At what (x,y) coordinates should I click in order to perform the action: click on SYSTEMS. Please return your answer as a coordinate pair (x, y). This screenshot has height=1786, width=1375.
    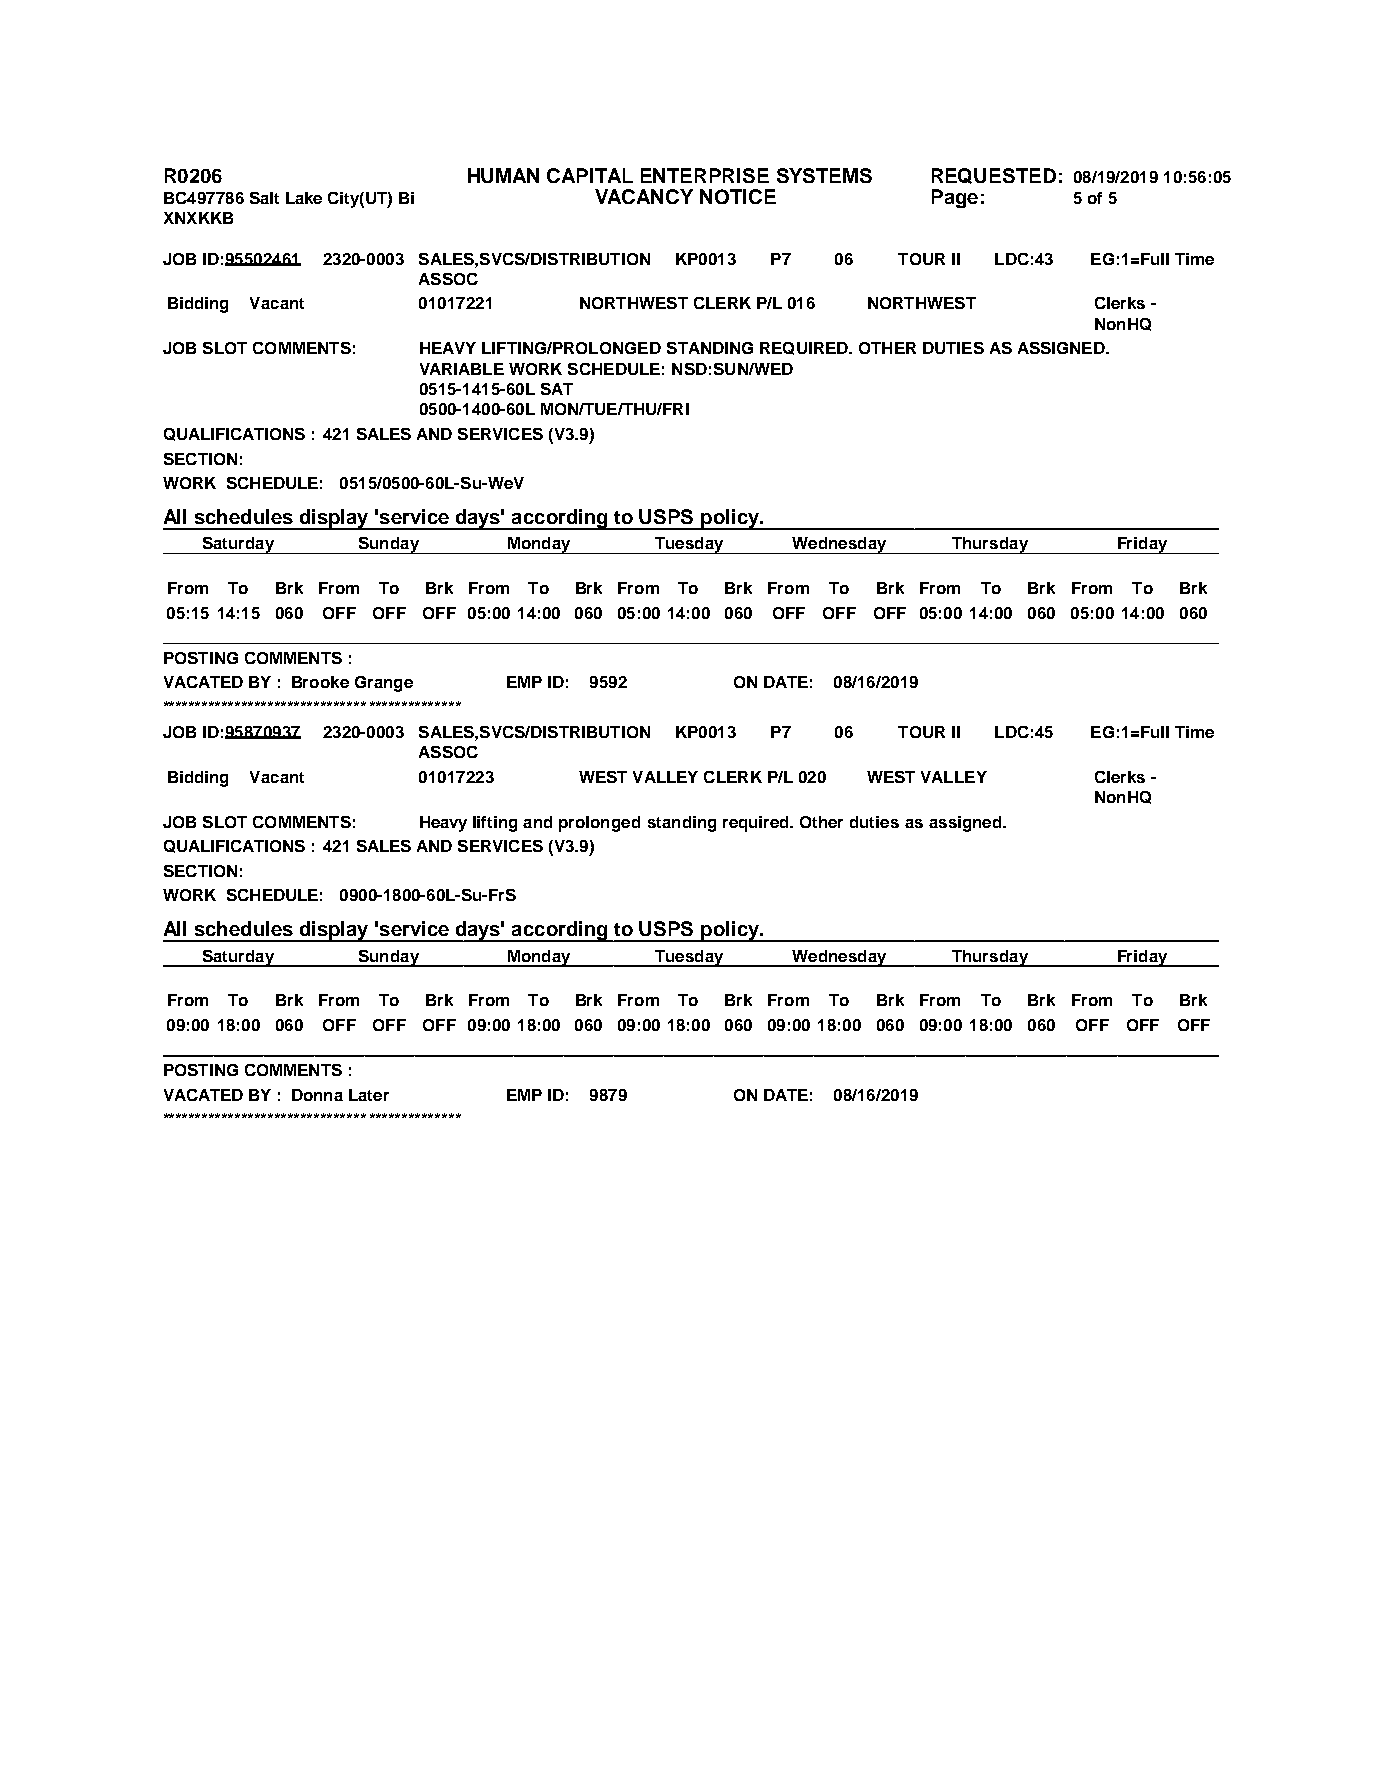
    Looking at the image, I should click on (824, 175).
